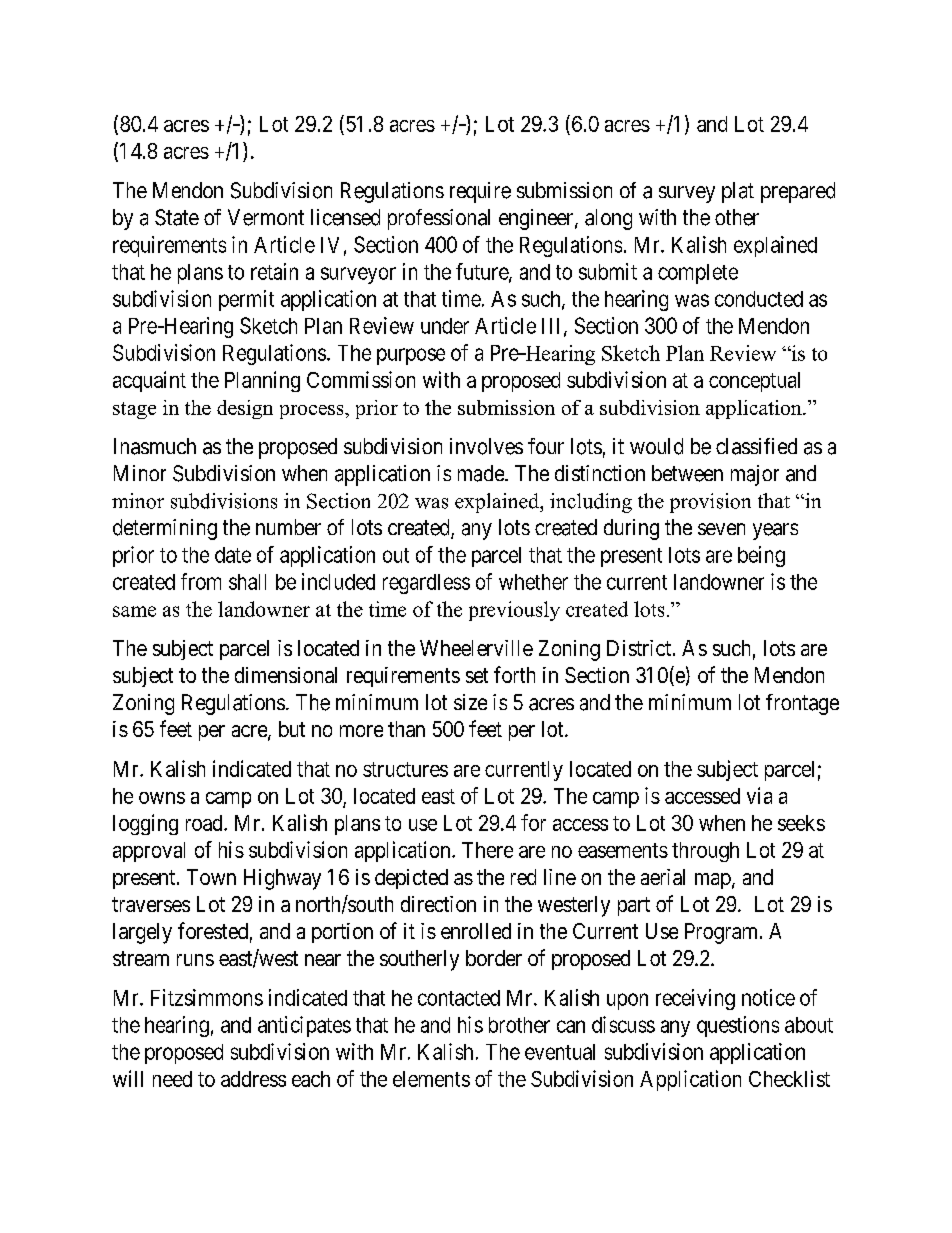 The height and width of the screenshot is (1233, 952). Describe the element at coordinates (177, 217) in the screenshot. I see `State` at that location.
